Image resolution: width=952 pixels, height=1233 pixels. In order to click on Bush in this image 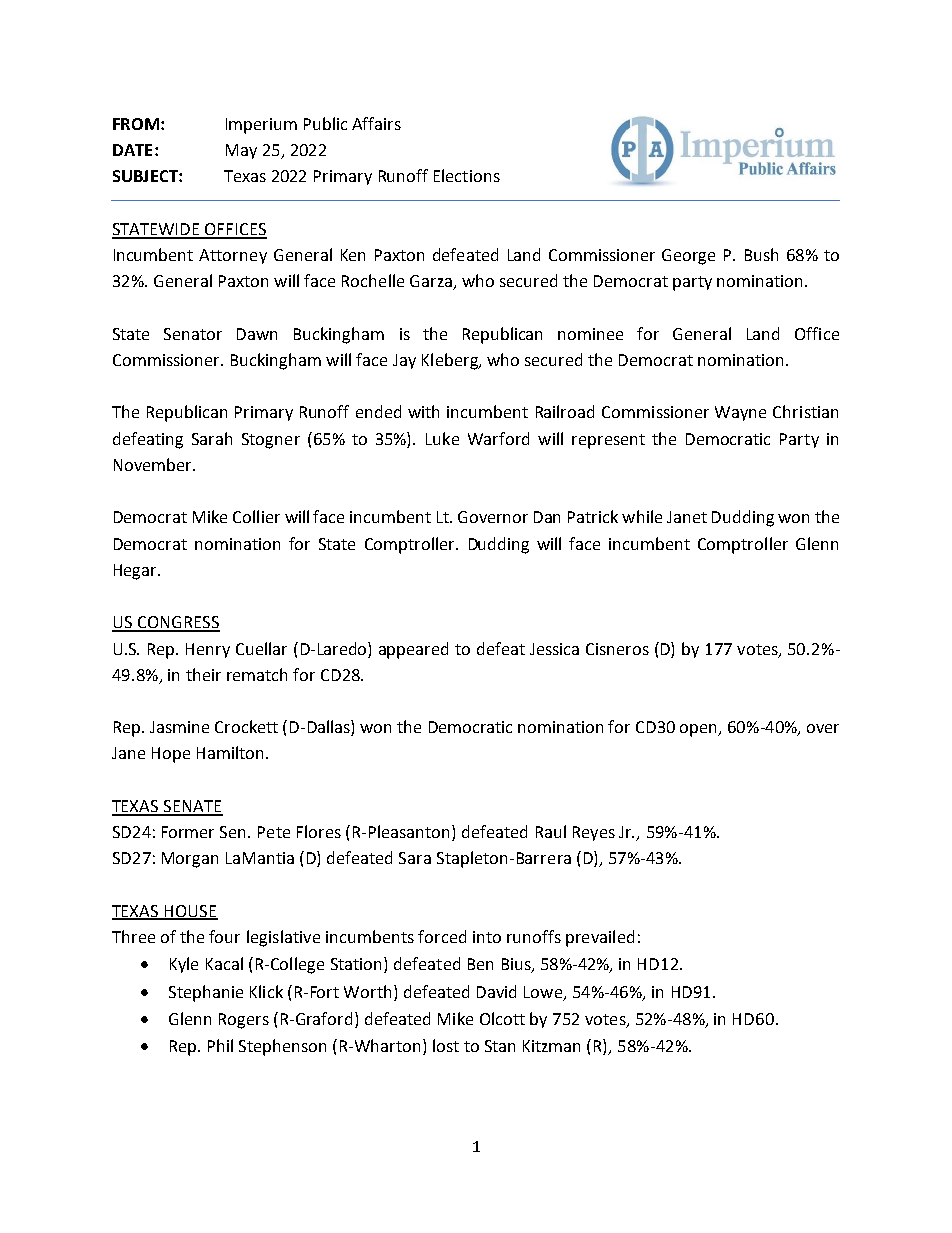, I will do `click(761, 254)`.
